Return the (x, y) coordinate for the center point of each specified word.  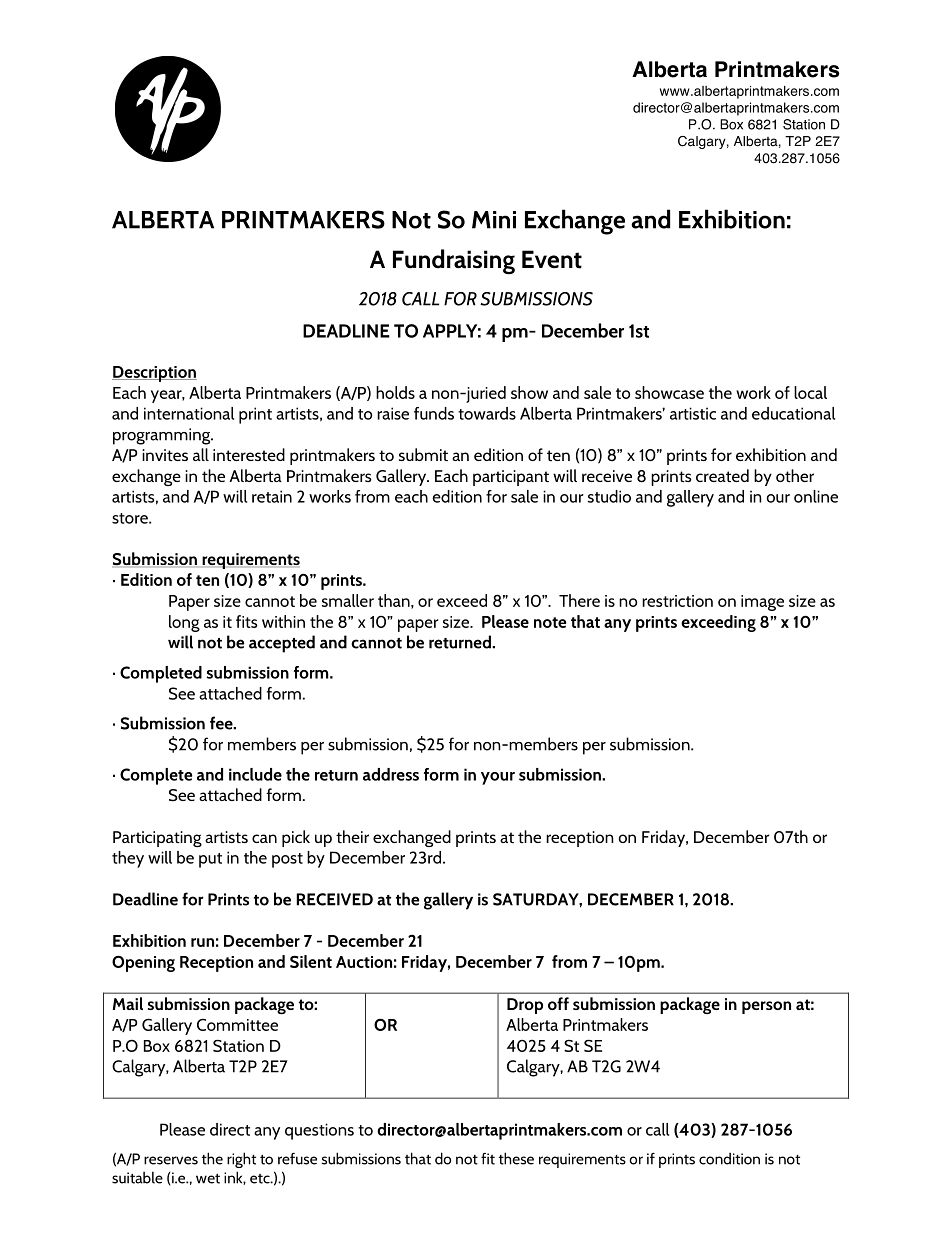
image (762, 603)
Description (154, 374)
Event (552, 259)
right (241, 1160)
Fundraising (454, 262)
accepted (282, 644)
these (516, 1158)
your (498, 778)
